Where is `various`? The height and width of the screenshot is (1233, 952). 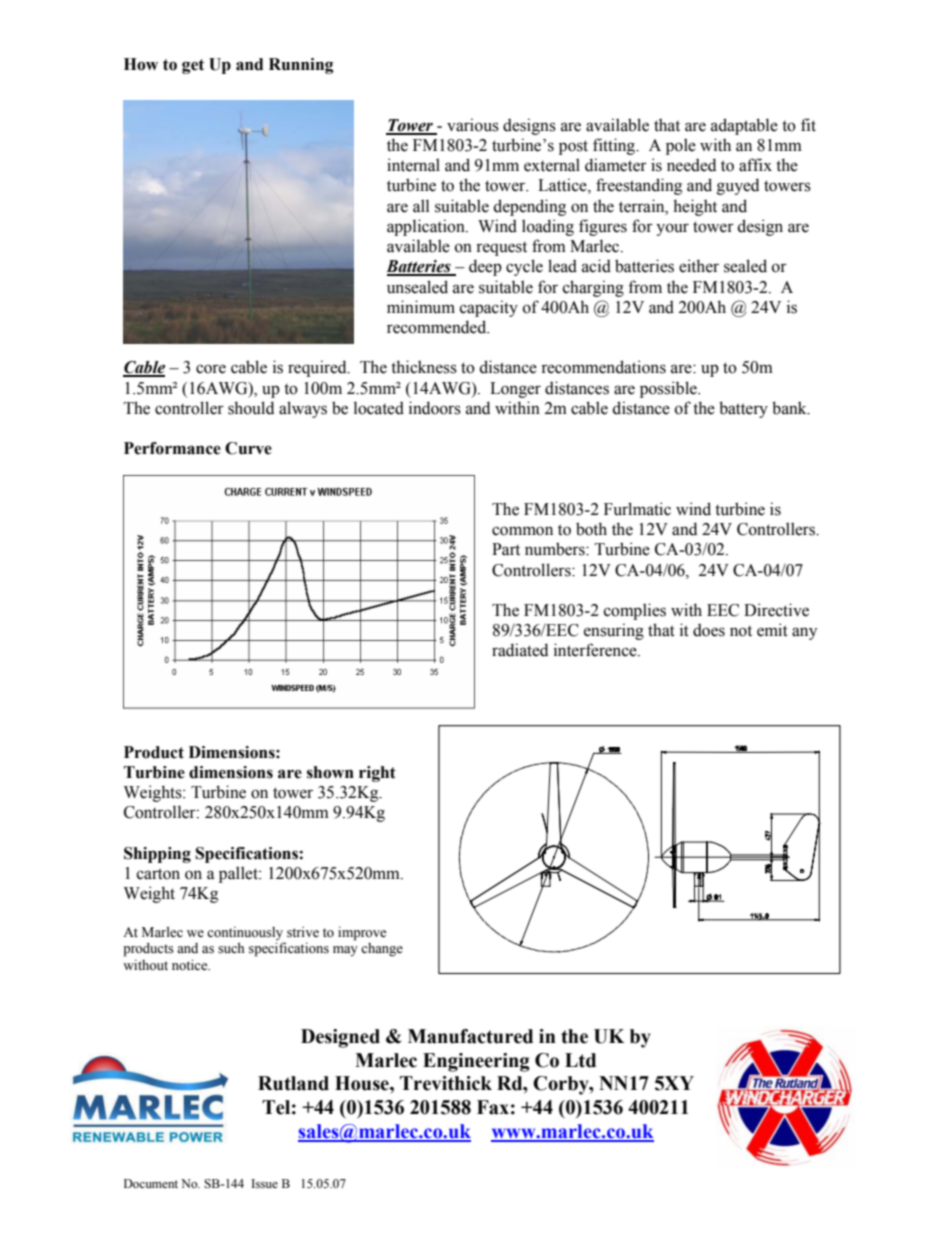
various is located at coordinates (473, 125).
